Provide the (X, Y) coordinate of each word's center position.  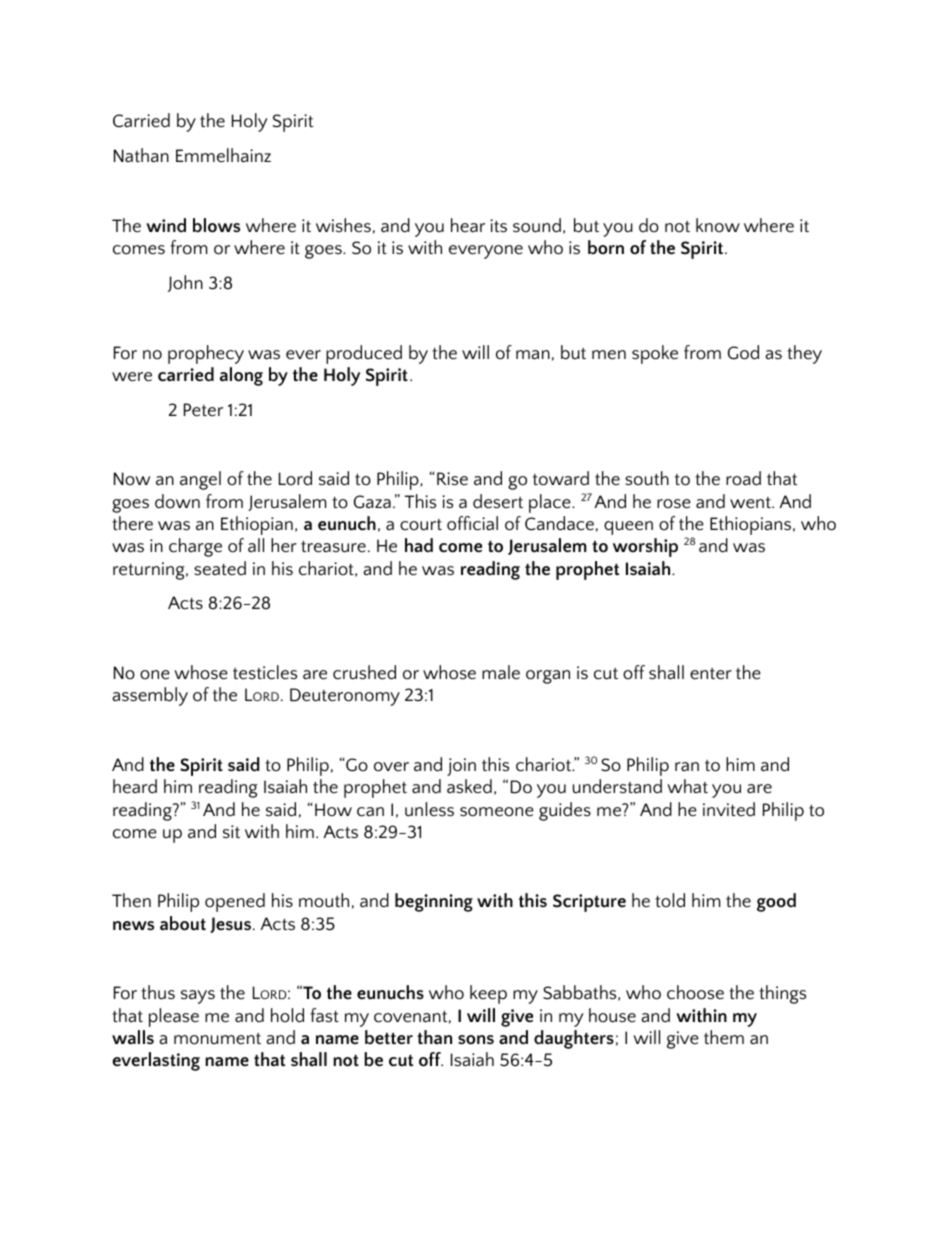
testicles (265, 672)
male (501, 672)
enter (711, 674)
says (198, 997)
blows (216, 225)
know (718, 225)
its (498, 226)
